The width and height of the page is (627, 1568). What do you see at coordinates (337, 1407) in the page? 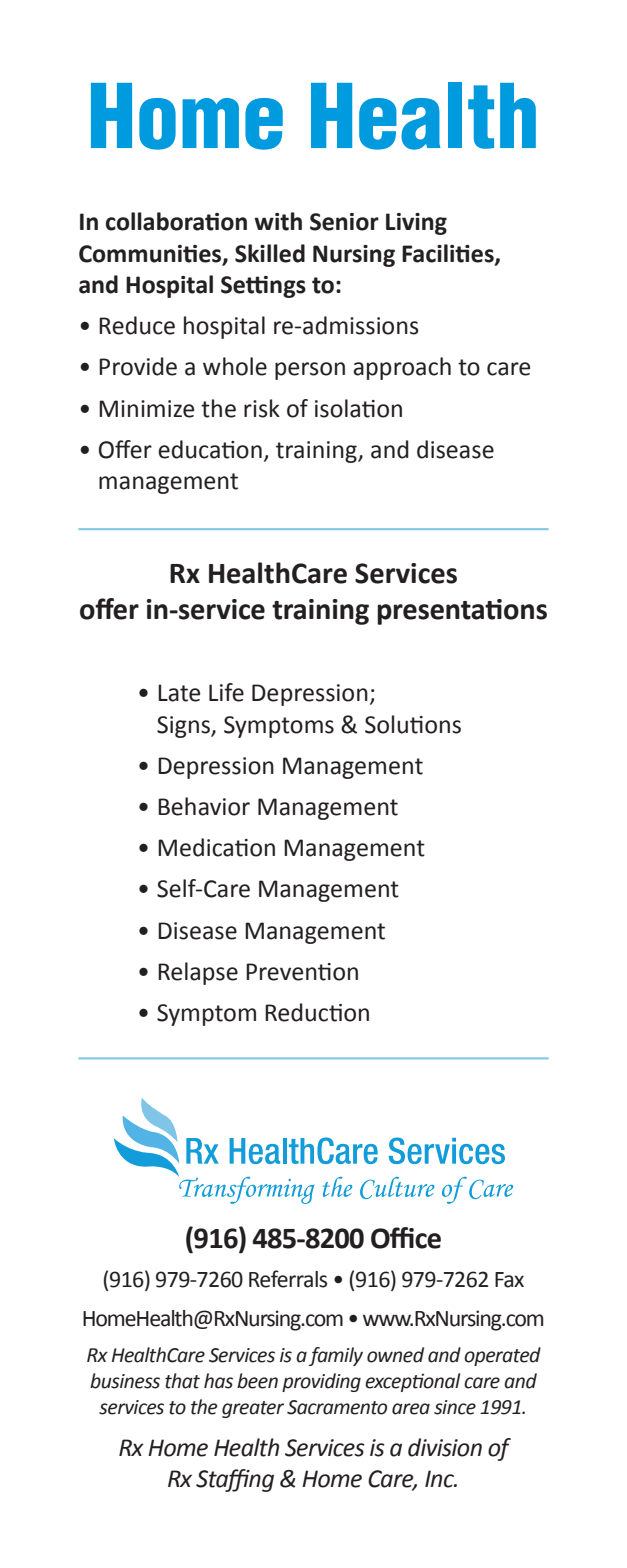
I see `Sacramento` at bounding box center [337, 1407].
